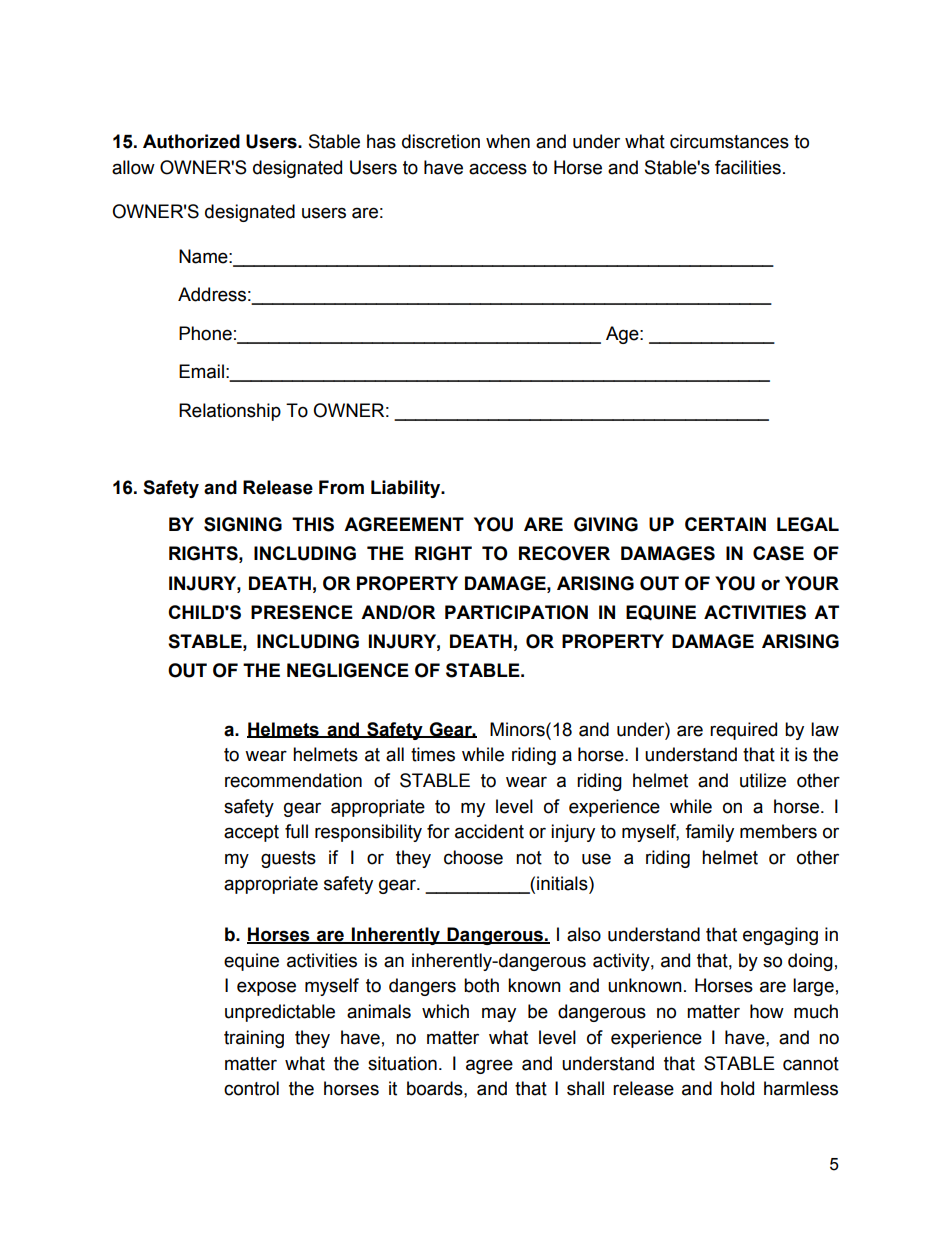  What do you see at coordinates (748, 167) in the screenshot?
I see `facilities` at bounding box center [748, 167].
